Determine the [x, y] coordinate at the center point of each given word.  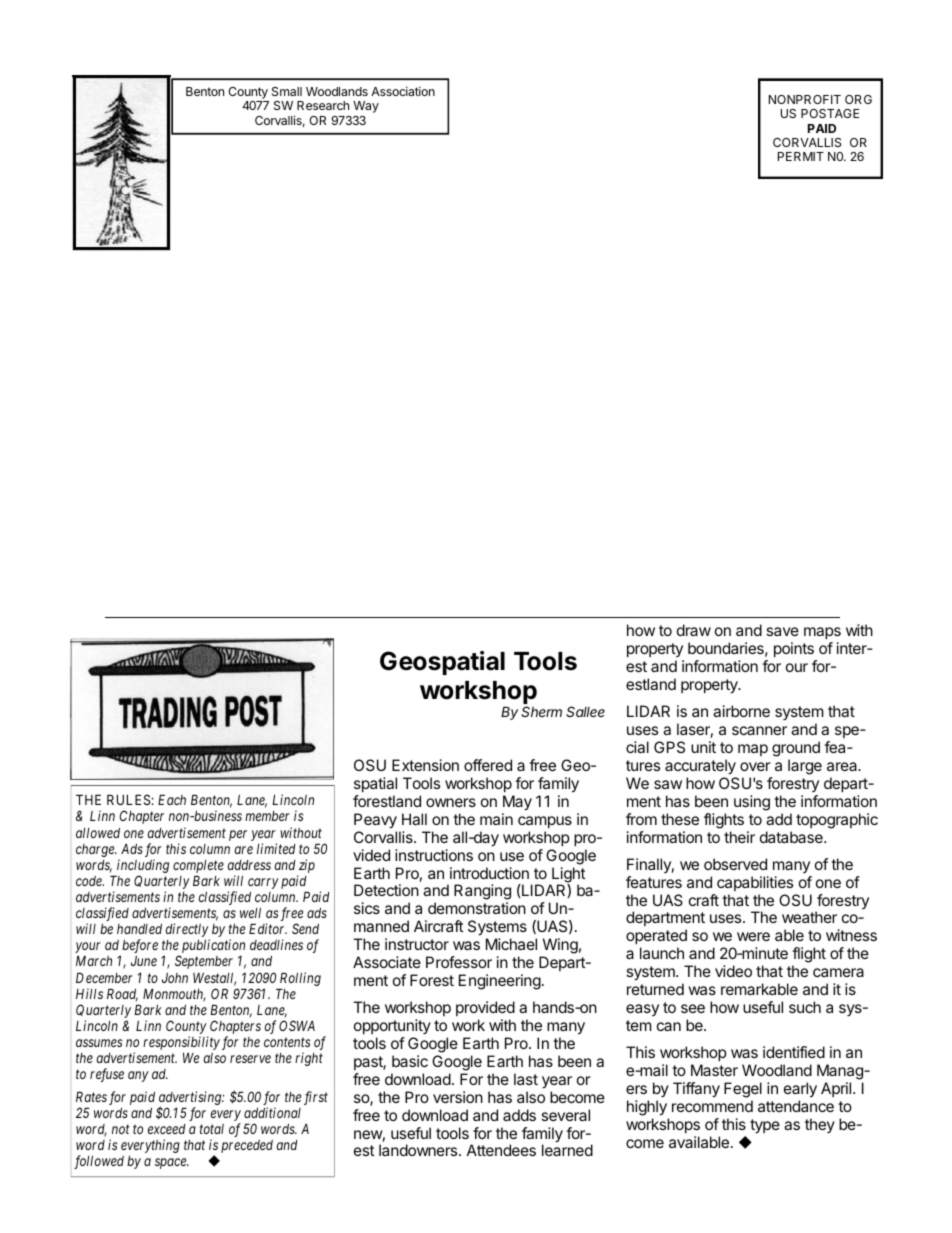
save [782, 631]
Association [403, 91]
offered [488, 765]
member [267, 816]
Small [287, 91]
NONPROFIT [805, 99]
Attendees [501, 1150]
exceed [167, 1129]
